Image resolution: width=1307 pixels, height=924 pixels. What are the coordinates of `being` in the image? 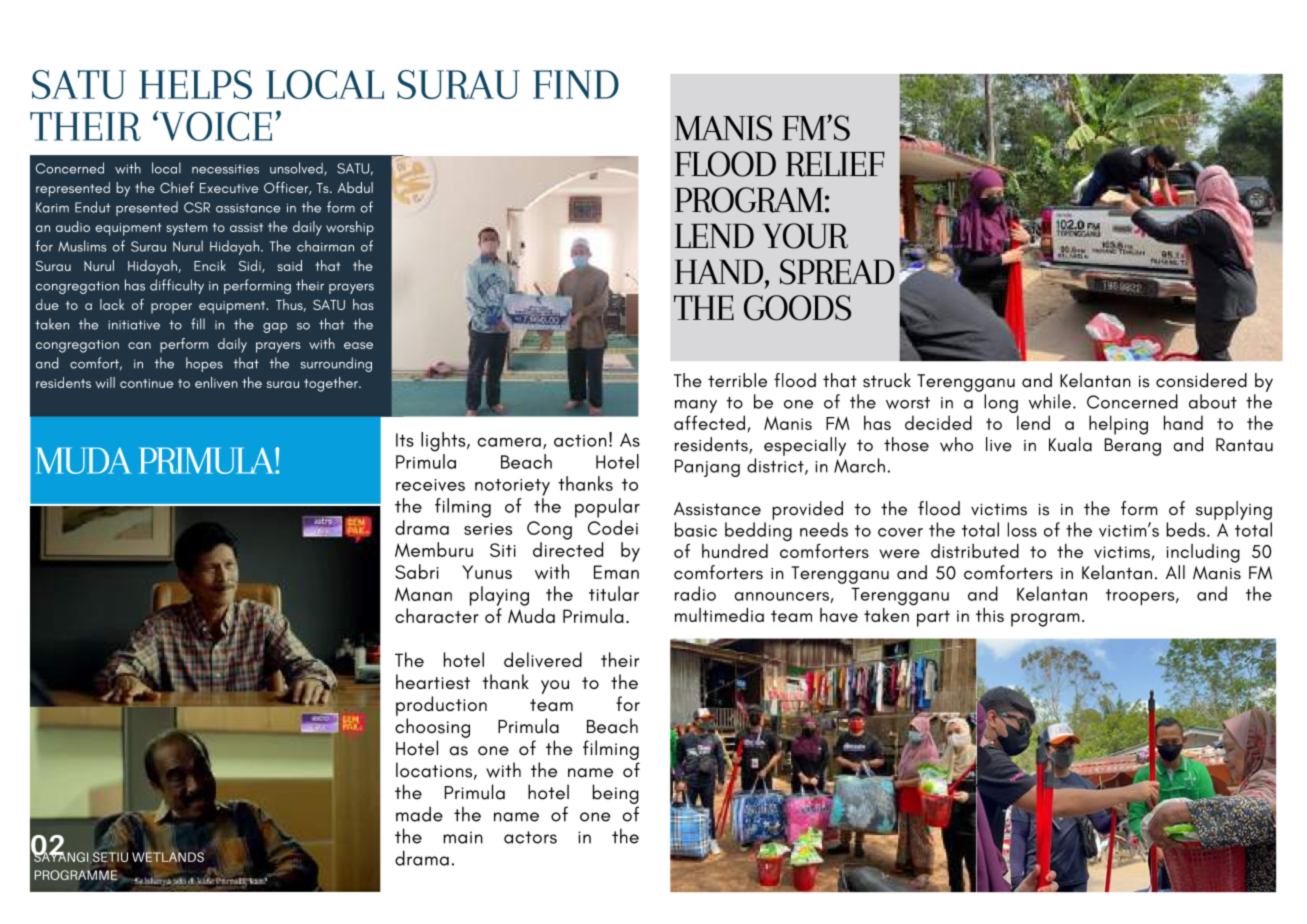 It's located at (616, 794).
